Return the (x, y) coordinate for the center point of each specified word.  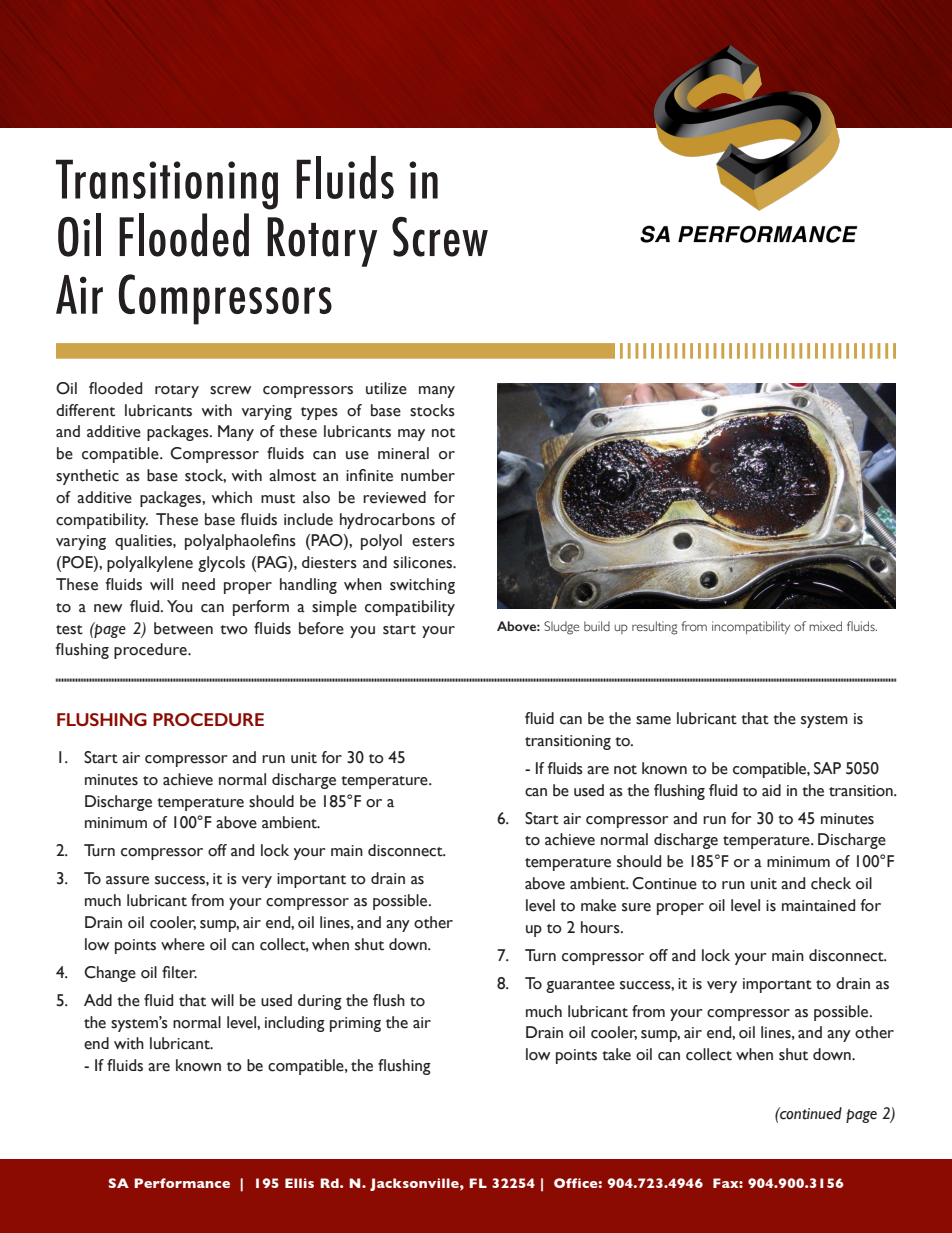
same (653, 720)
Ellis (299, 1183)
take (616, 1054)
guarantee (580, 986)
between (183, 628)
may (411, 435)
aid (771, 790)
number (428, 475)
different (85, 410)
